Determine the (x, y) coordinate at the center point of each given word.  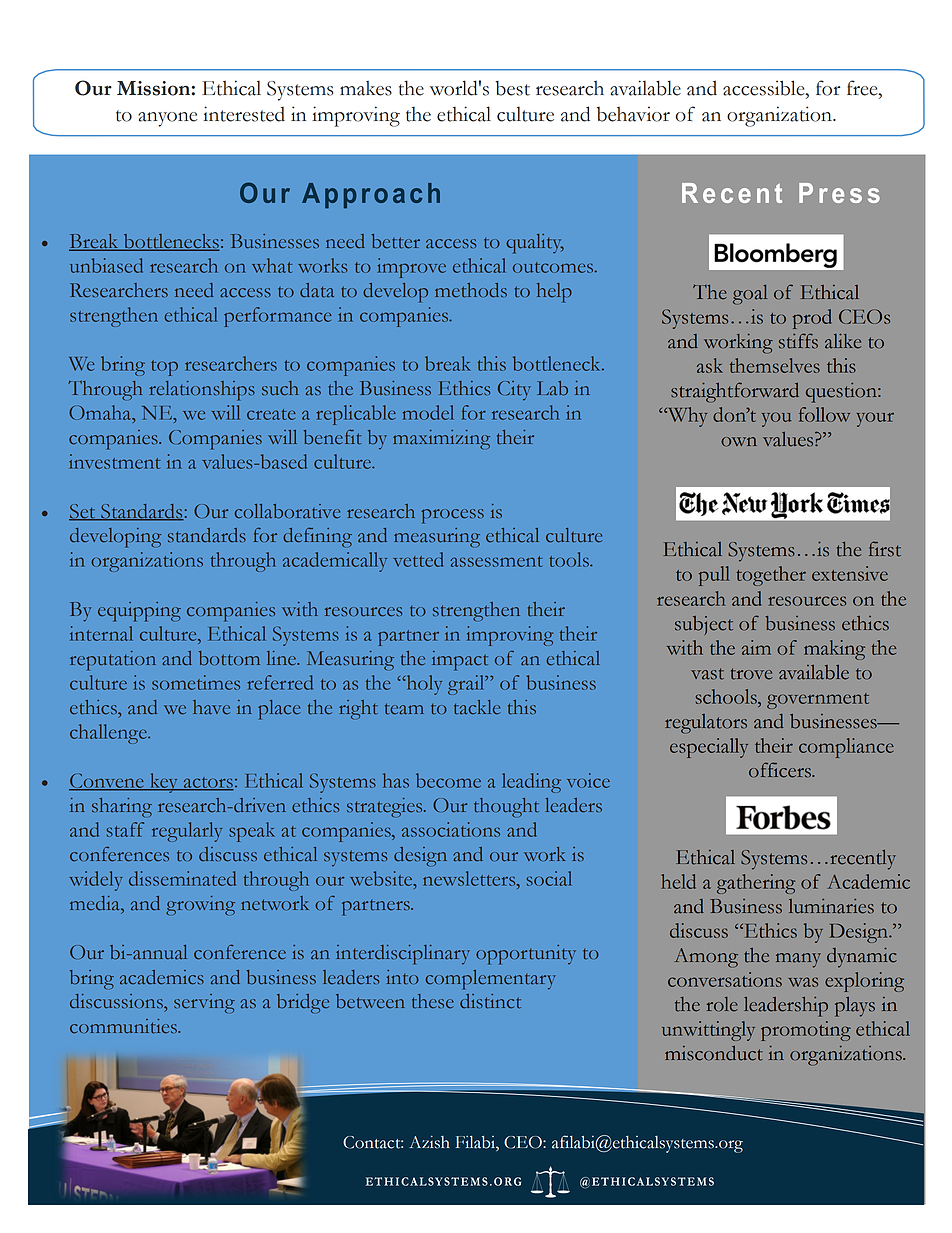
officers (781, 770)
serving (204, 1003)
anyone (167, 119)
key (164, 783)
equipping (139, 612)
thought (506, 807)
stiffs (798, 341)
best (512, 88)
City (514, 391)
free (863, 89)
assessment (496, 561)
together (771, 576)
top (164, 368)
